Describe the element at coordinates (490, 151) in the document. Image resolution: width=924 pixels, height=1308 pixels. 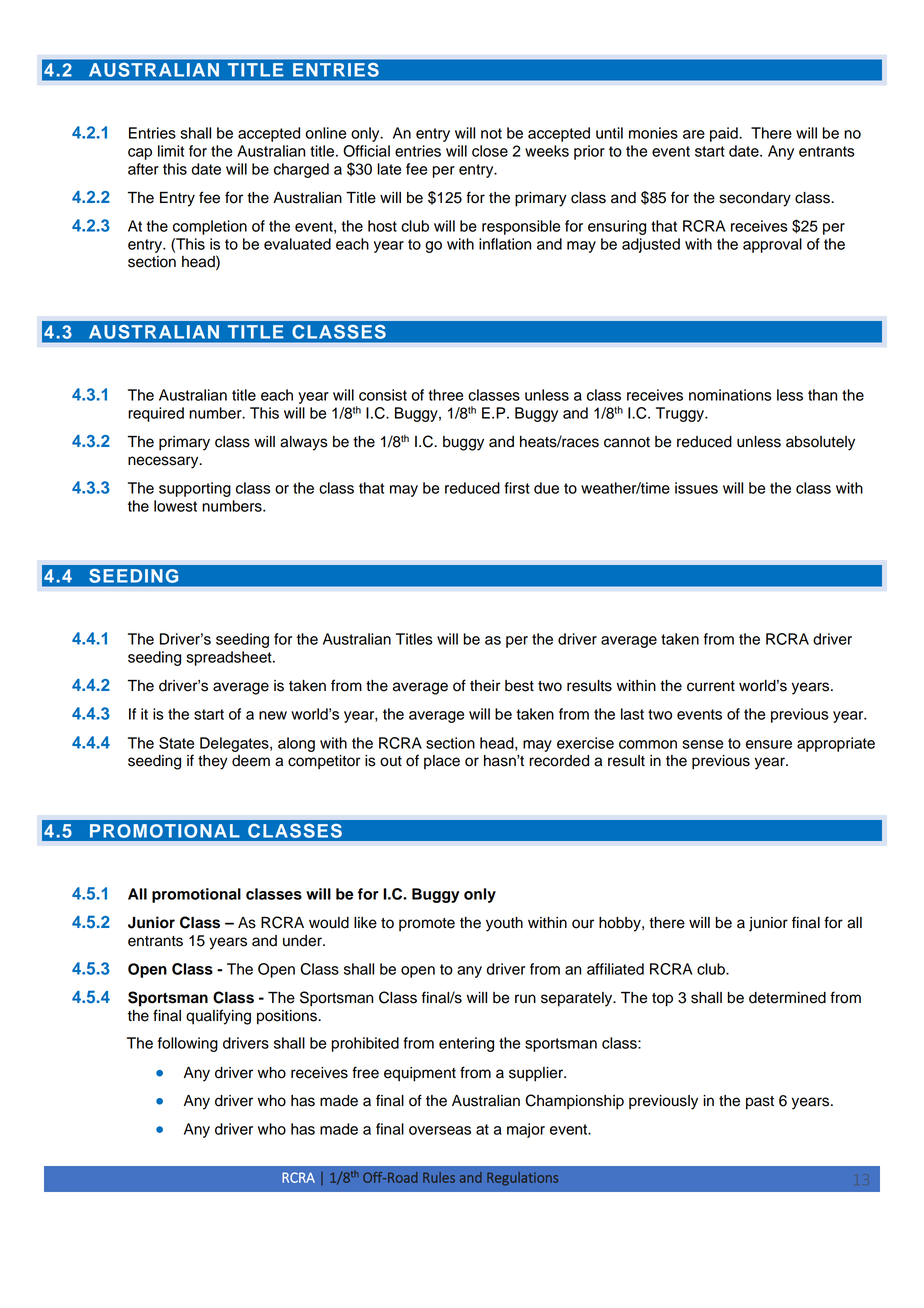
I see `close` at that location.
